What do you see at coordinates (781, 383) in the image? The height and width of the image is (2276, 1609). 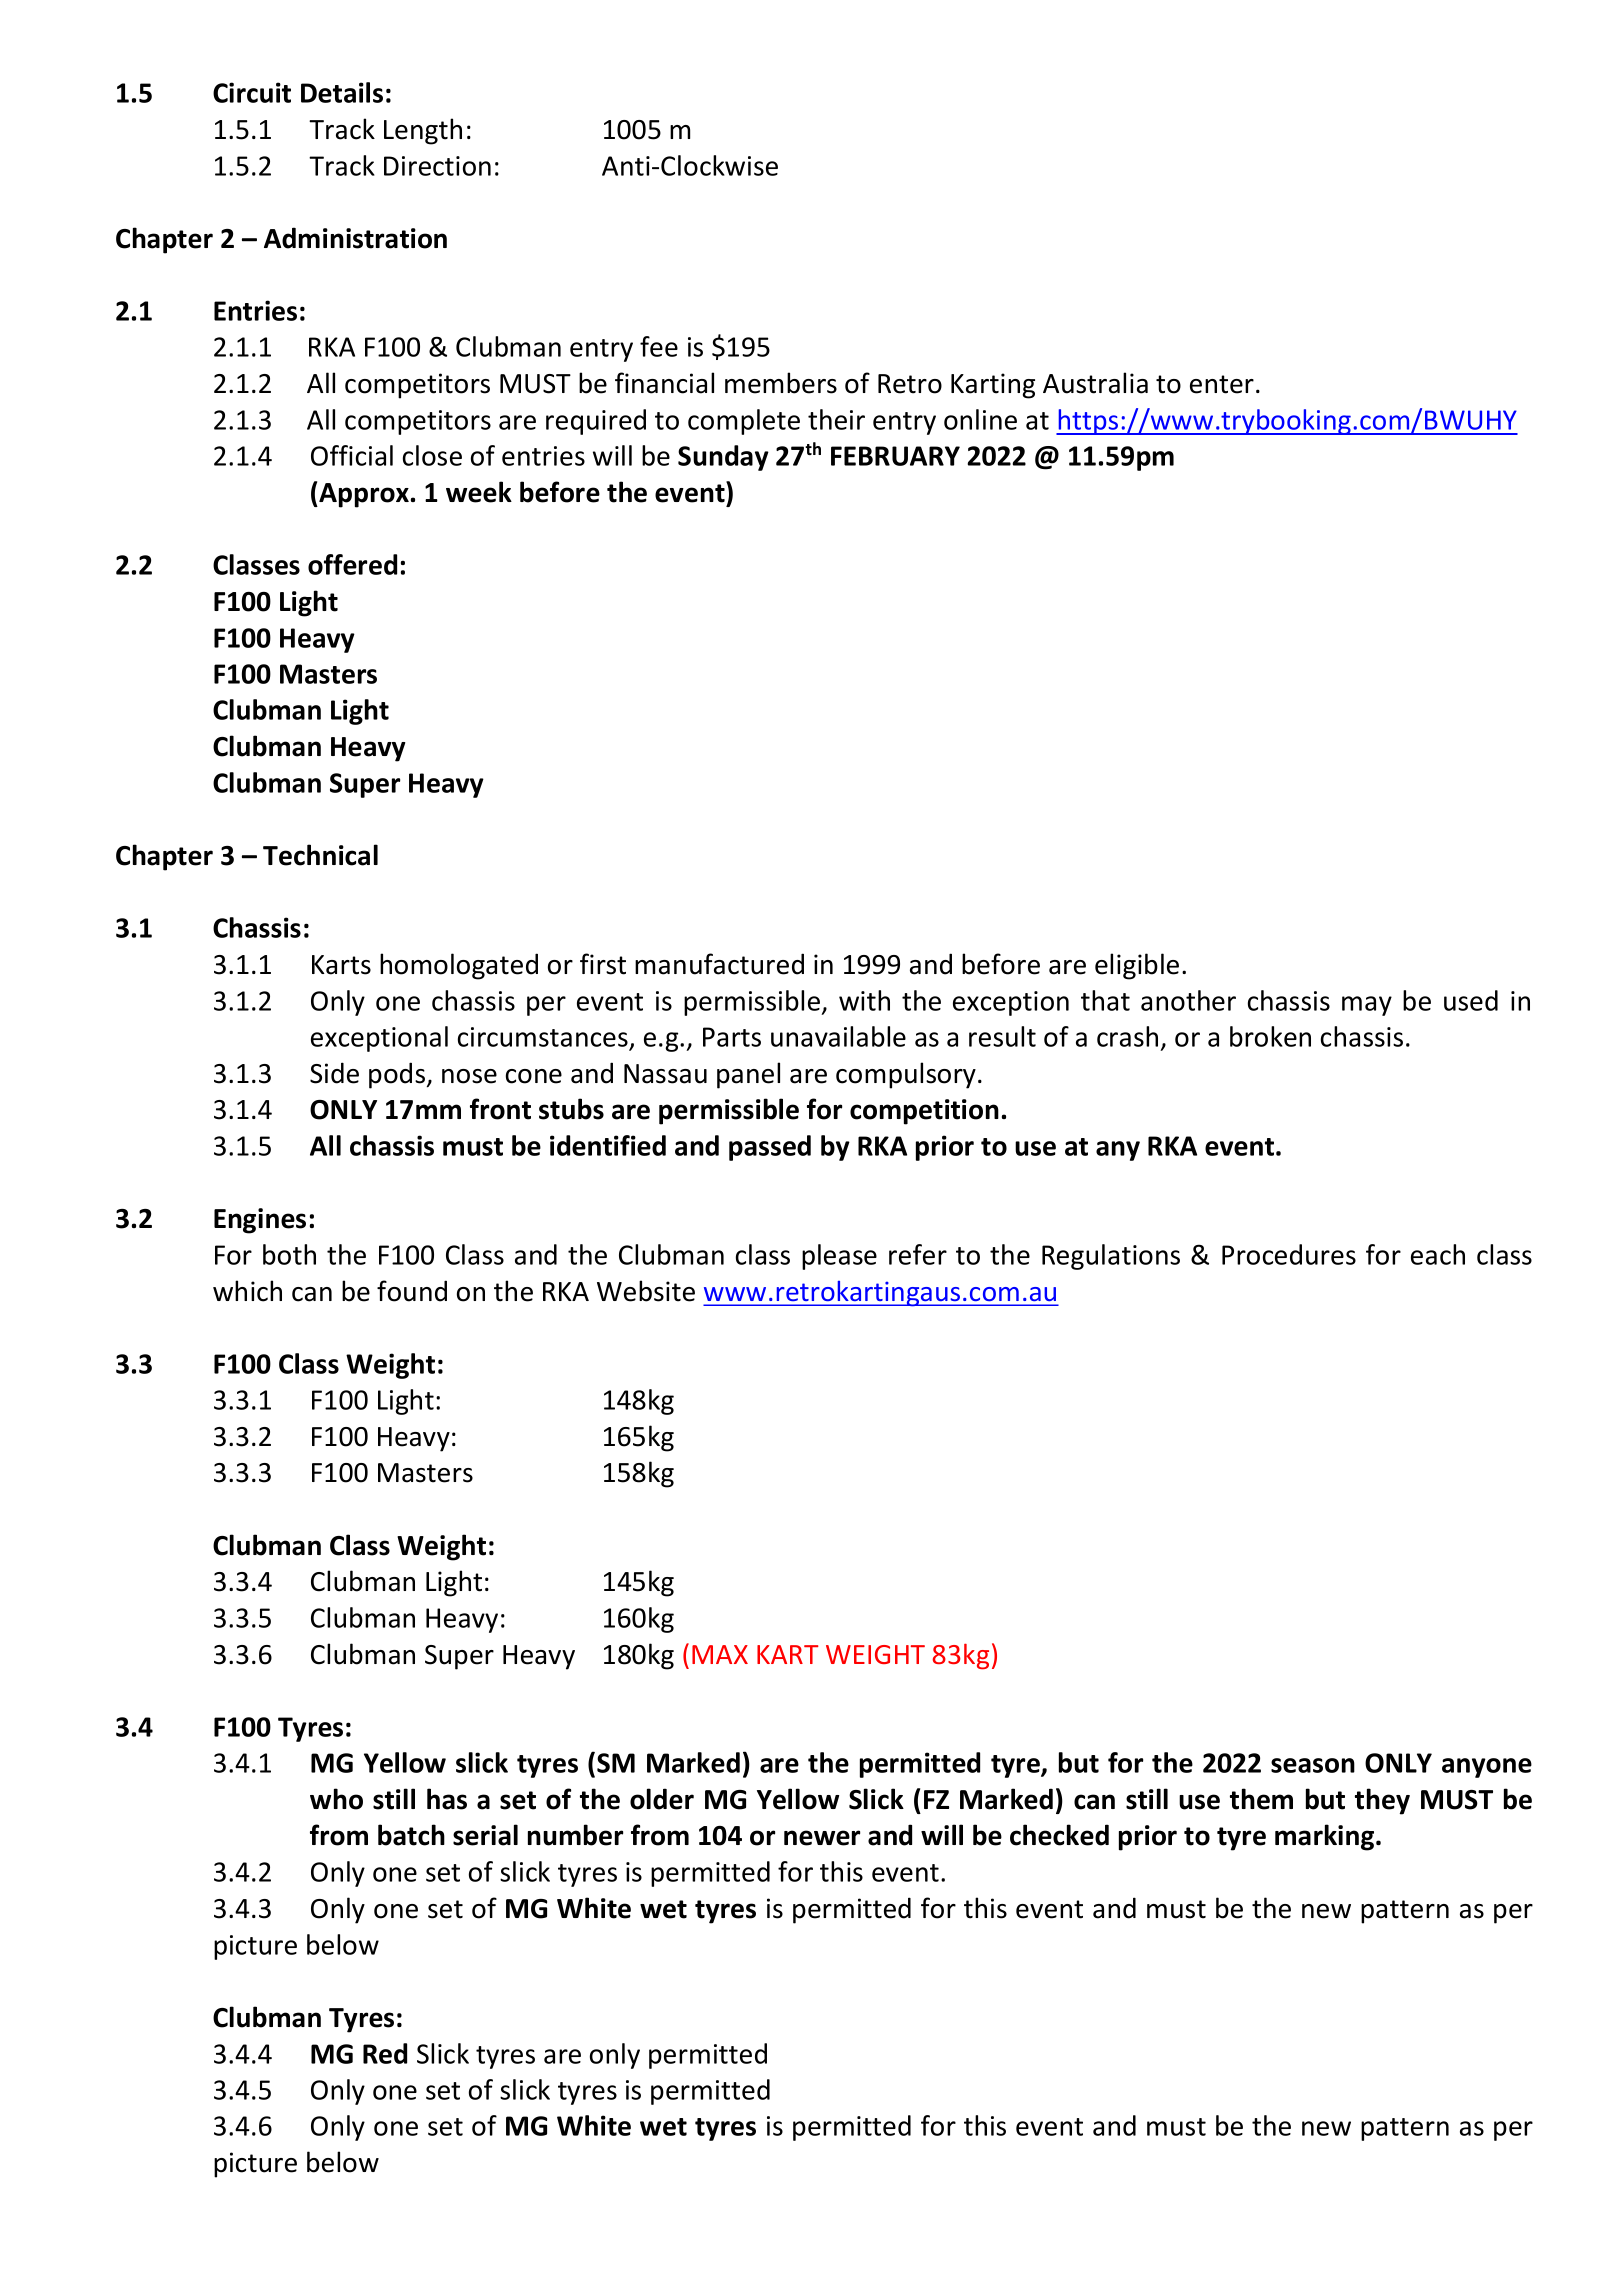 I see `members` at bounding box center [781, 383].
